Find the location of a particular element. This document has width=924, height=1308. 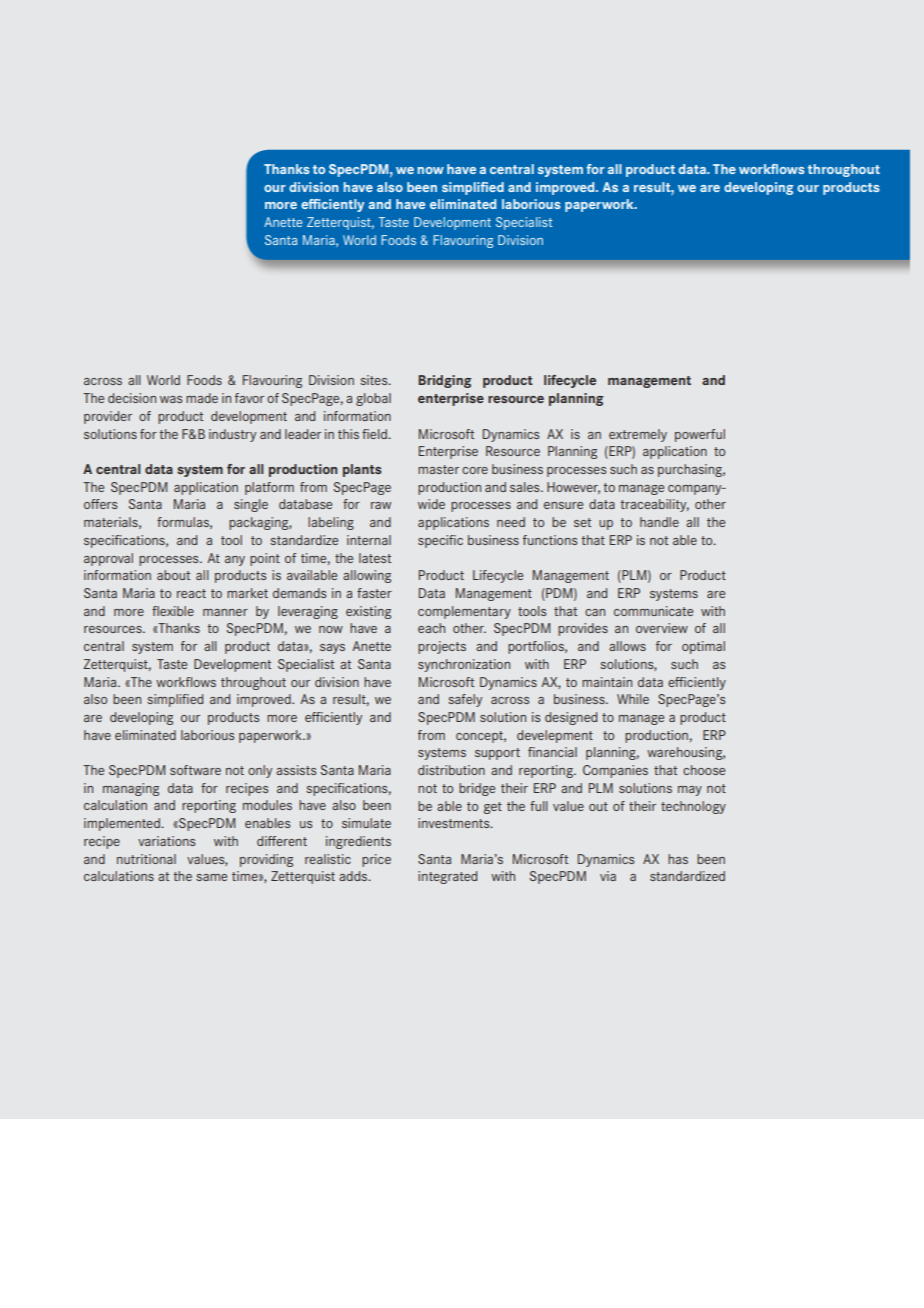

flexible is located at coordinates (173, 611).
